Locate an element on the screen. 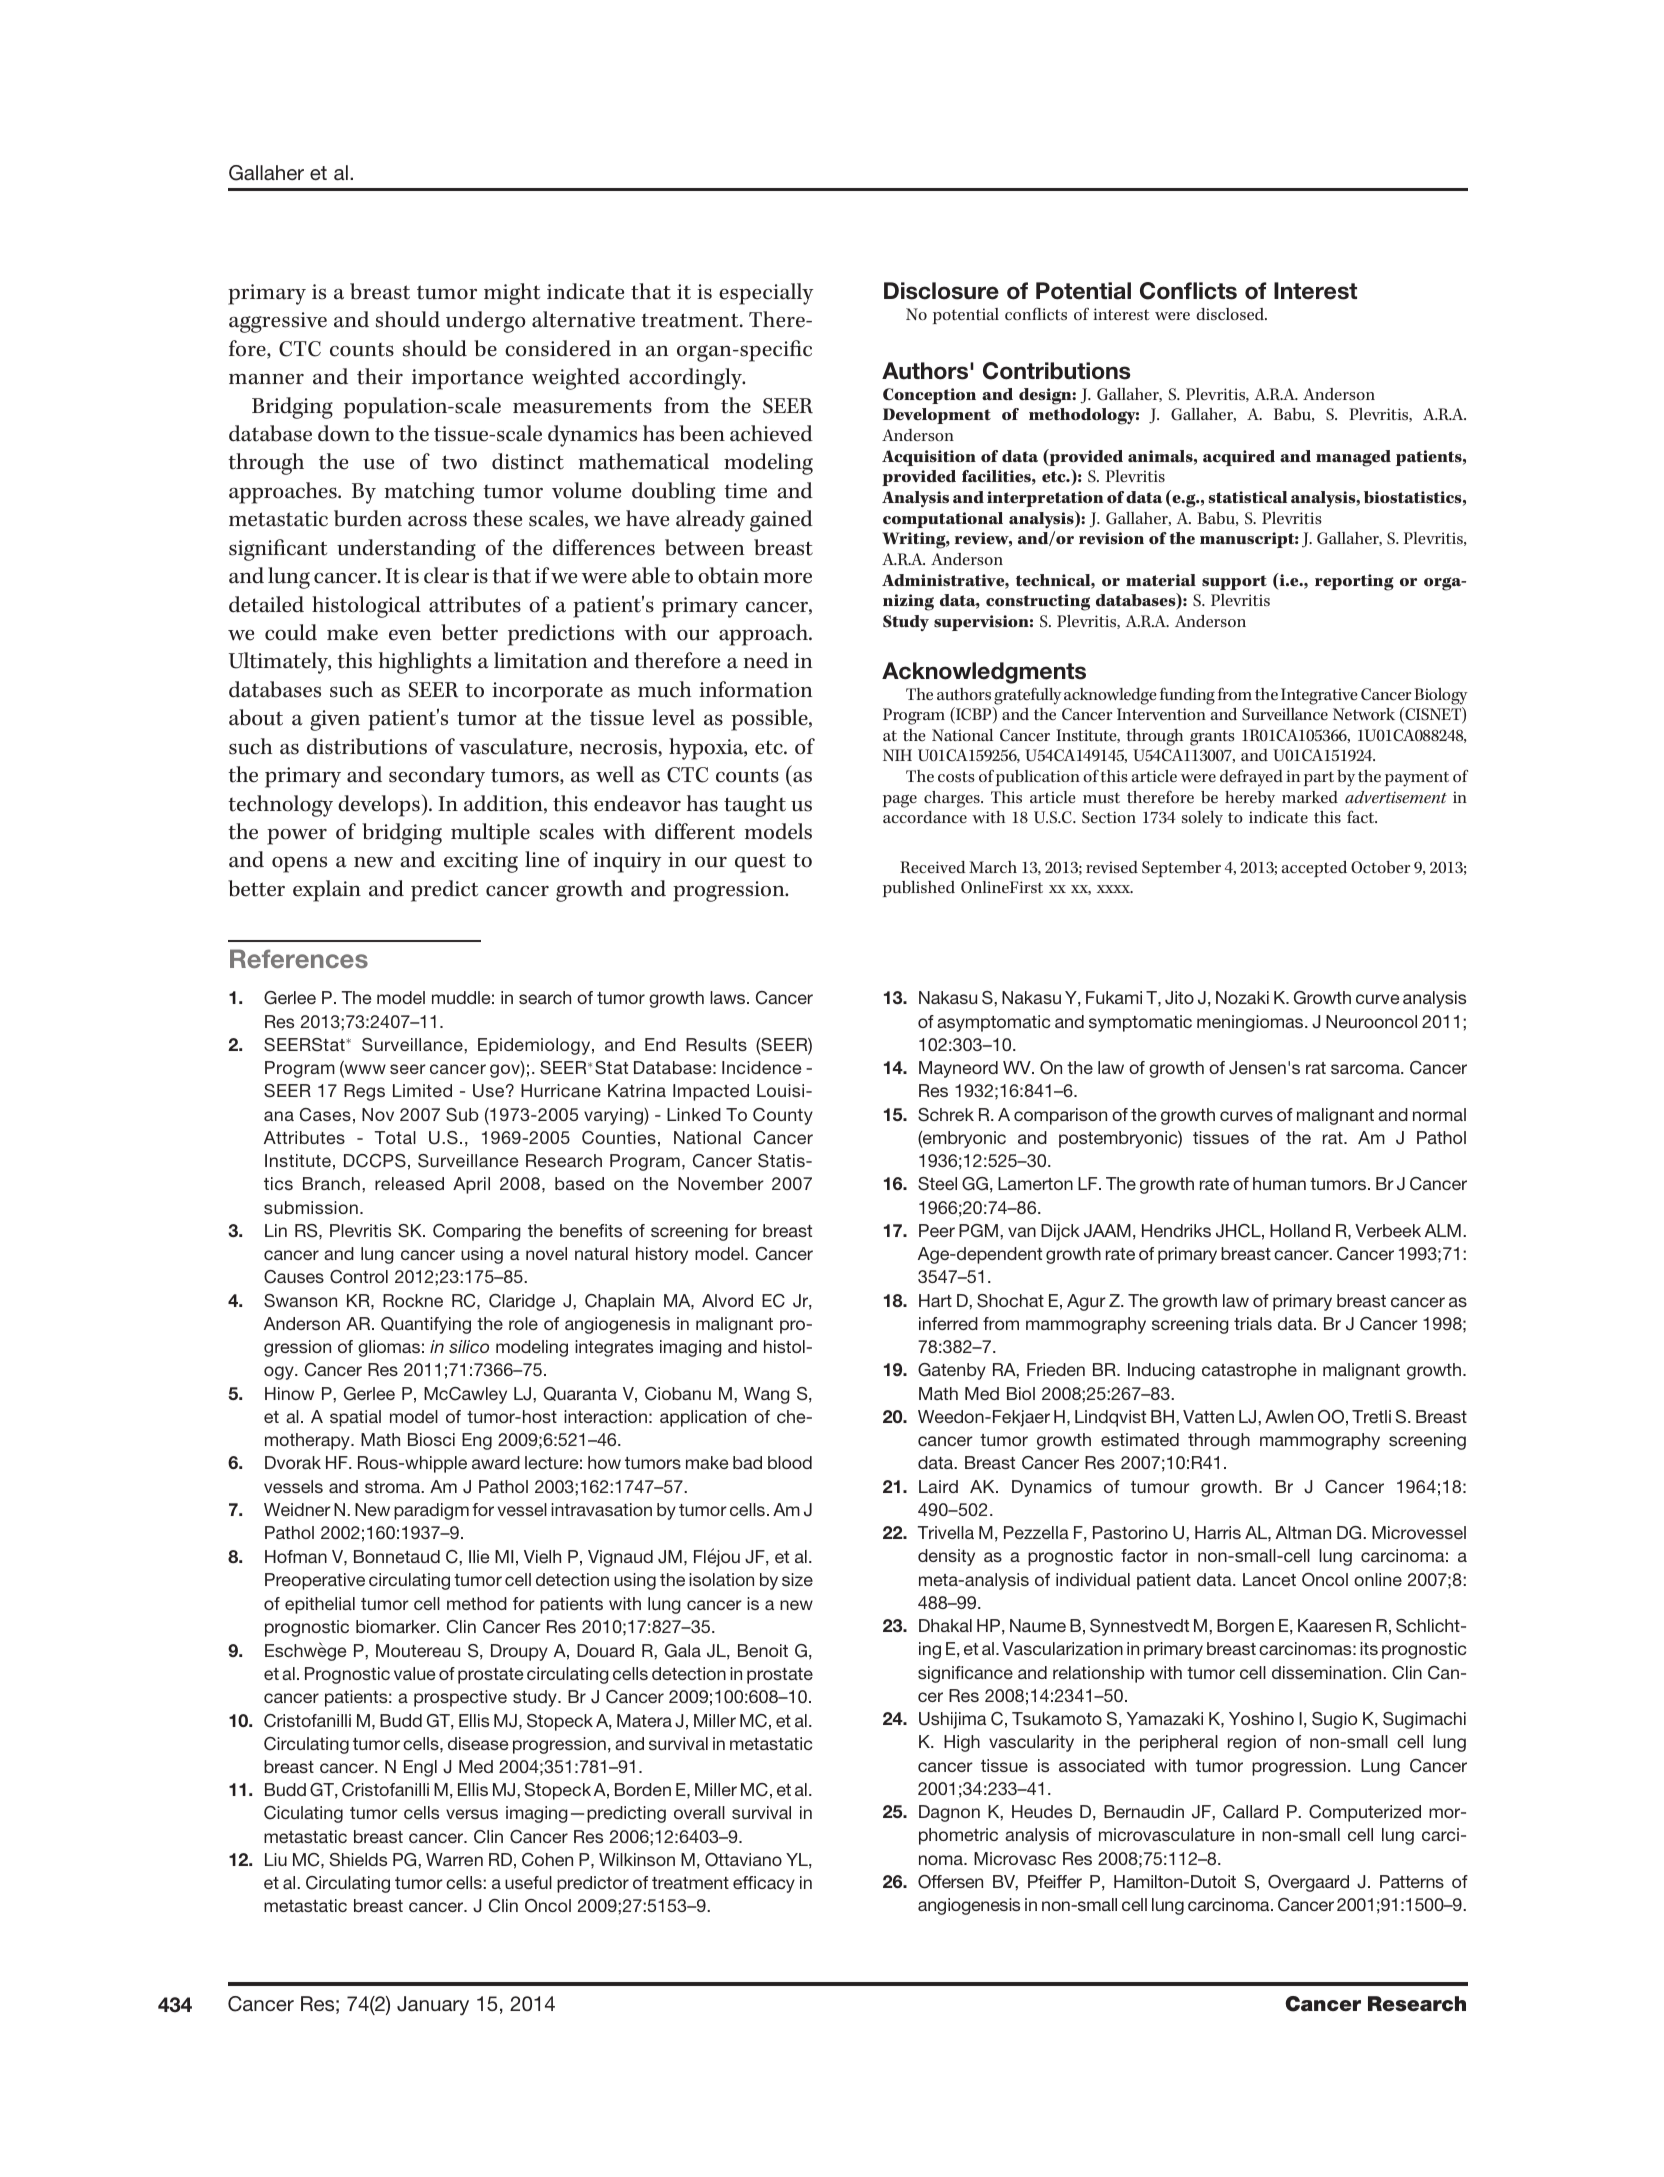 Image resolution: width=1664 pixels, height=2177 pixels. Total is located at coordinates (395, 1137).
